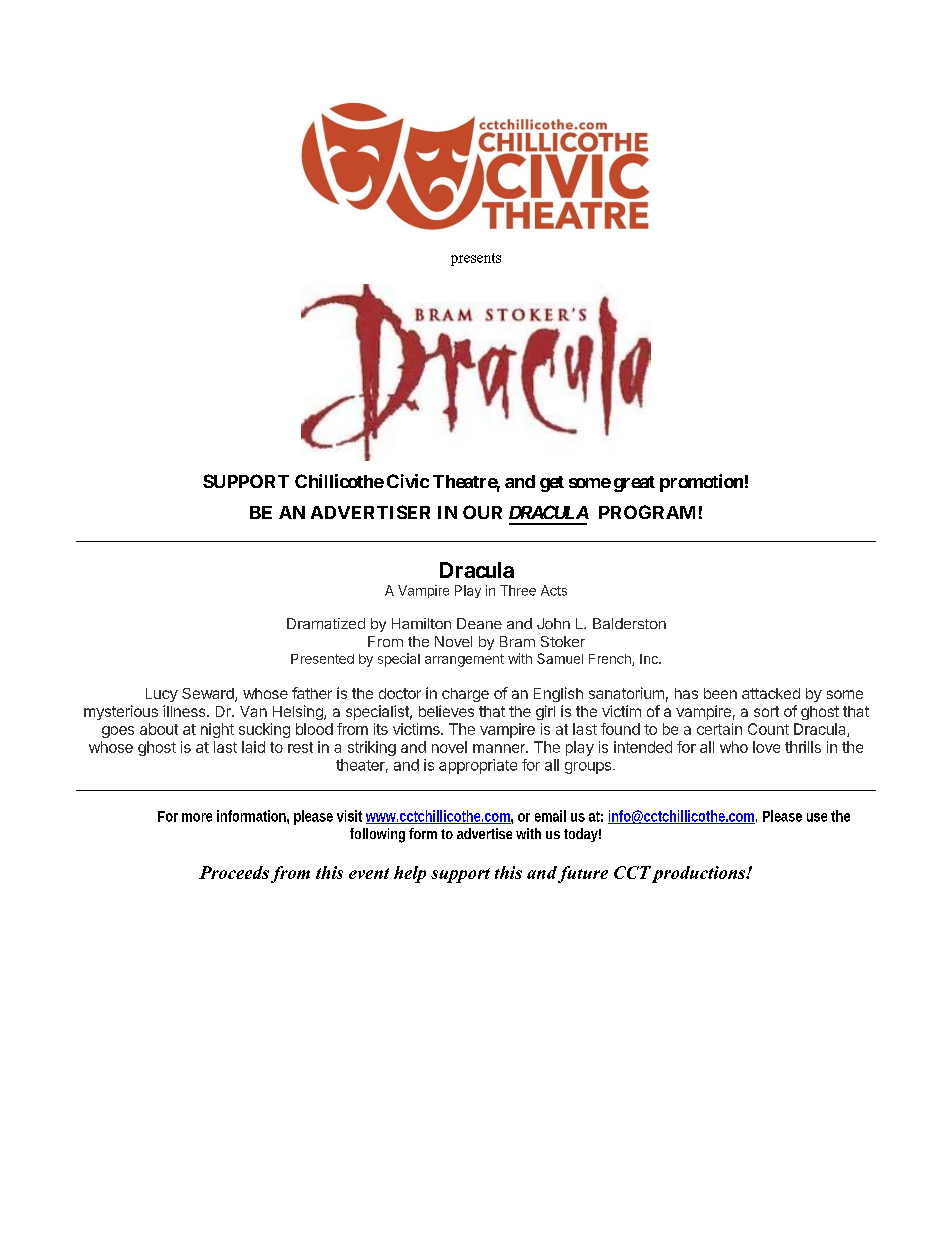 The image size is (952, 1233). What do you see at coordinates (326, 623) in the document?
I see `Dramatized` at bounding box center [326, 623].
